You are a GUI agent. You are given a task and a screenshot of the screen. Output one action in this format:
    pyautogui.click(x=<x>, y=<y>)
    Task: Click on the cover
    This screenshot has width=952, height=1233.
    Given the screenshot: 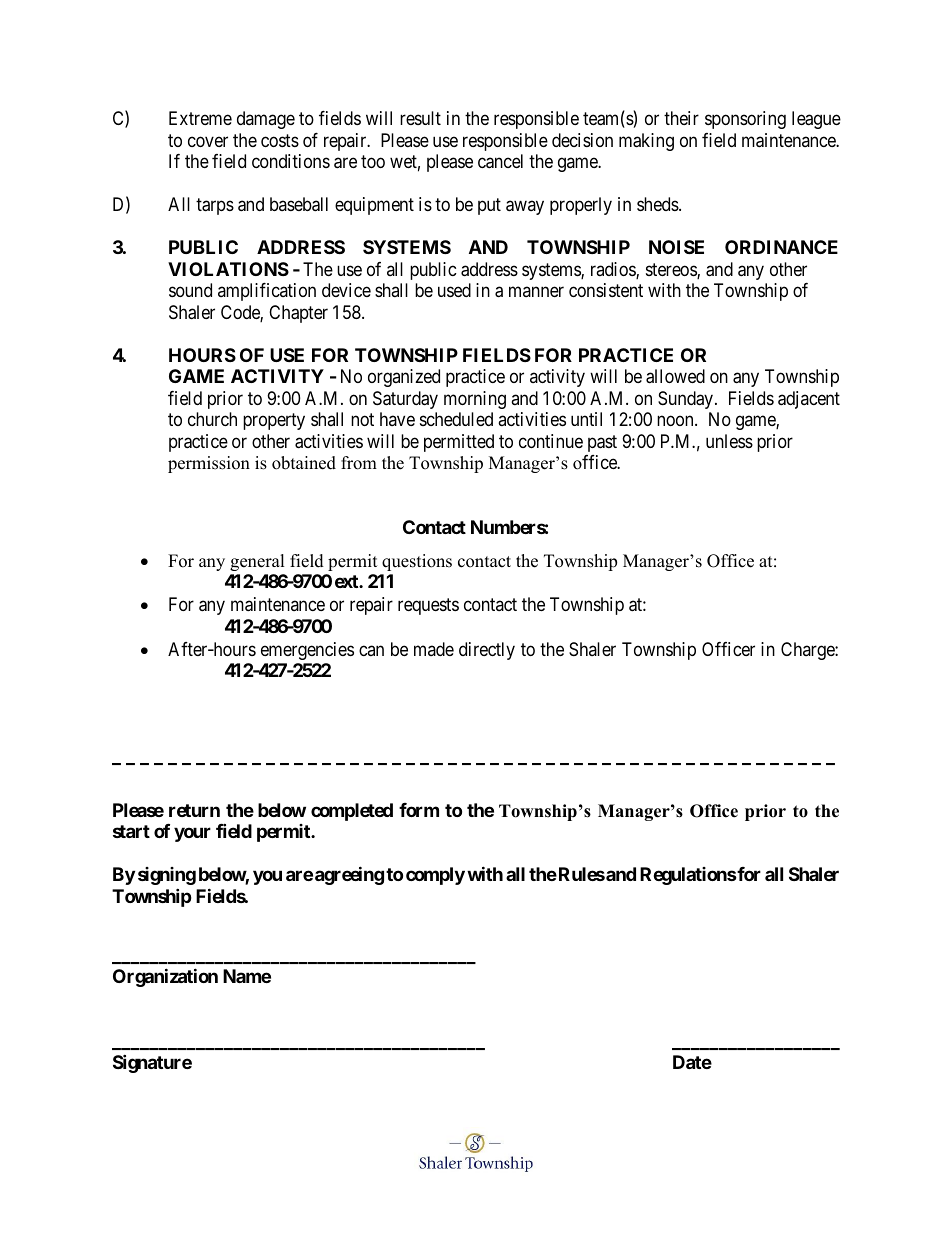 What is the action you would take?
    pyautogui.click(x=208, y=141)
